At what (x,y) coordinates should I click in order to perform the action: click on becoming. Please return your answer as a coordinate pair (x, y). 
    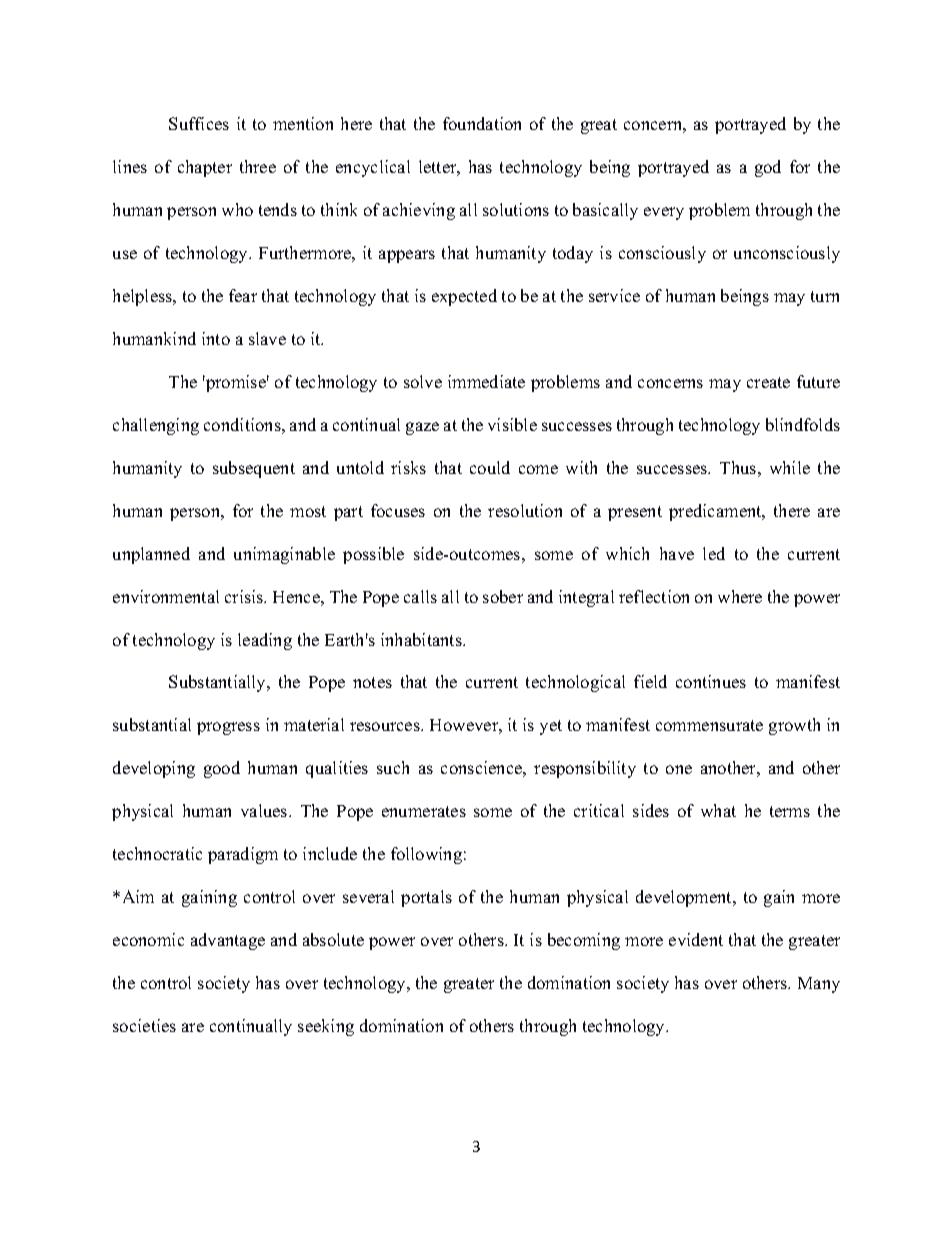
    Looking at the image, I should click on (584, 941).
